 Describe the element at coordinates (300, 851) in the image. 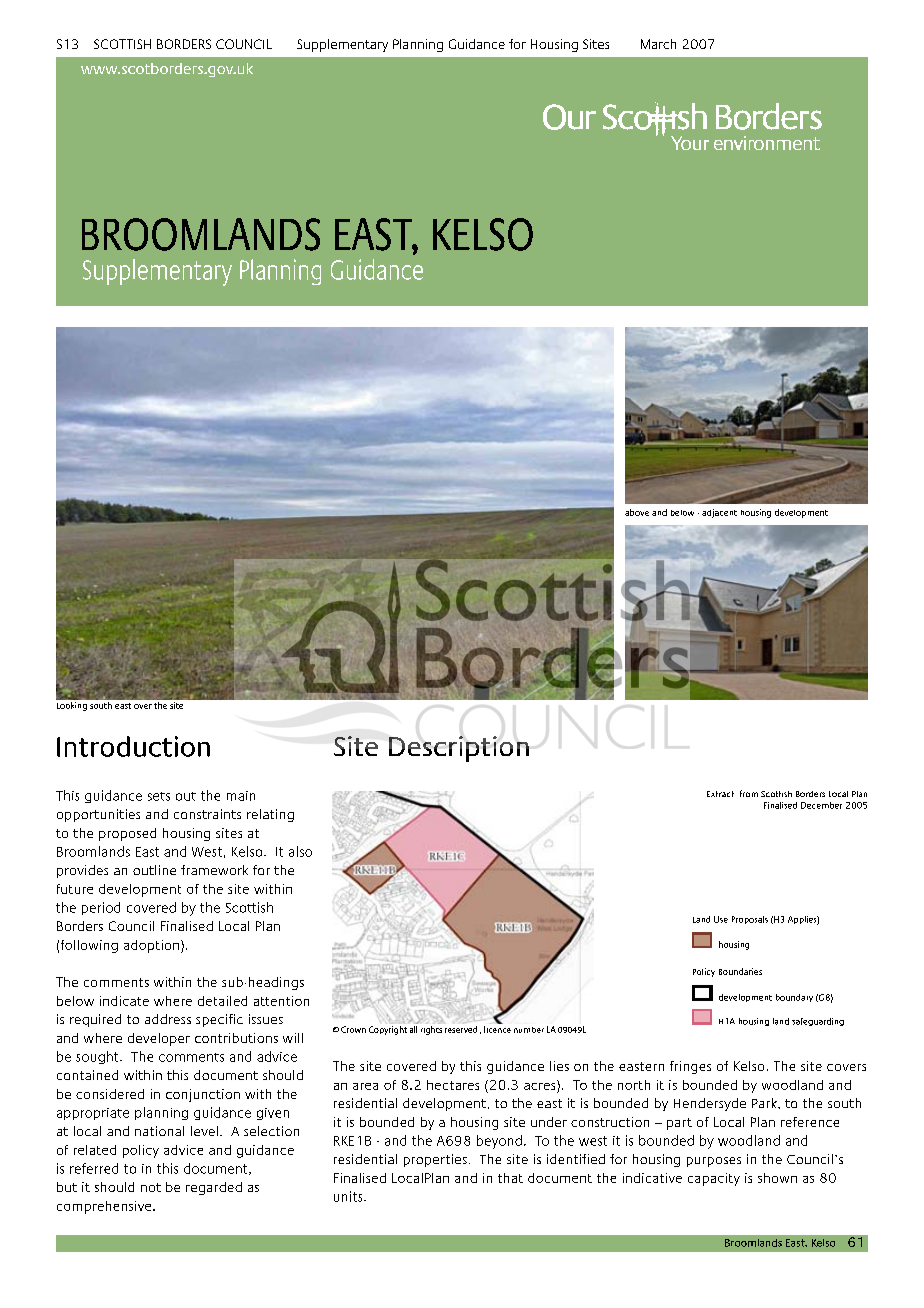

I see `also` at that location.
